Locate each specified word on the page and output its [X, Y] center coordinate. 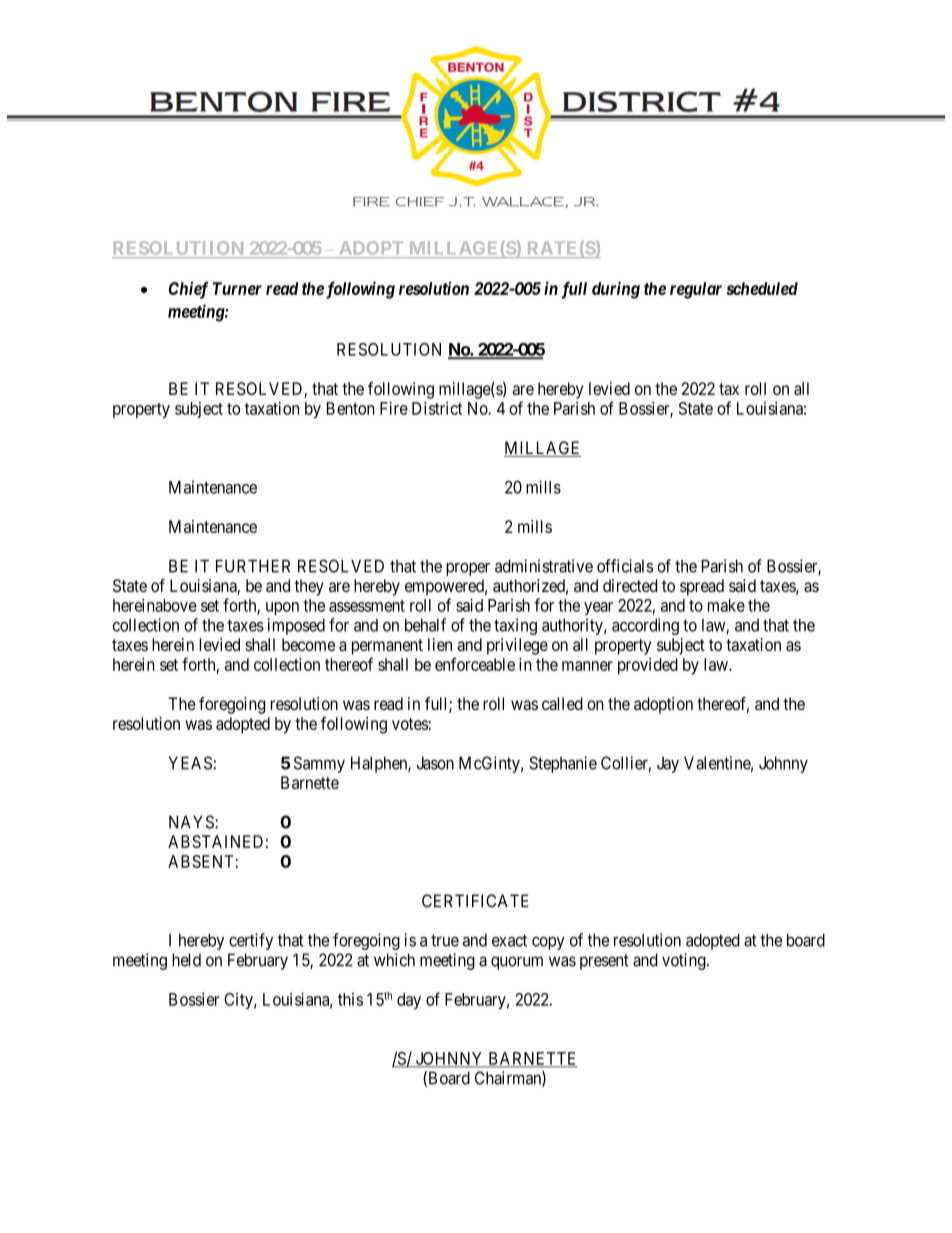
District [437, 408]
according [645, 626]
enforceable [475, 664]
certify [251, 941]
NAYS [192, 822]
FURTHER [253, 566]
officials [625, 566]
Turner [237, 288]
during [616, 290]
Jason [435, 763]
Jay [668, 764]
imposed [296, 626]
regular [696, 290]
